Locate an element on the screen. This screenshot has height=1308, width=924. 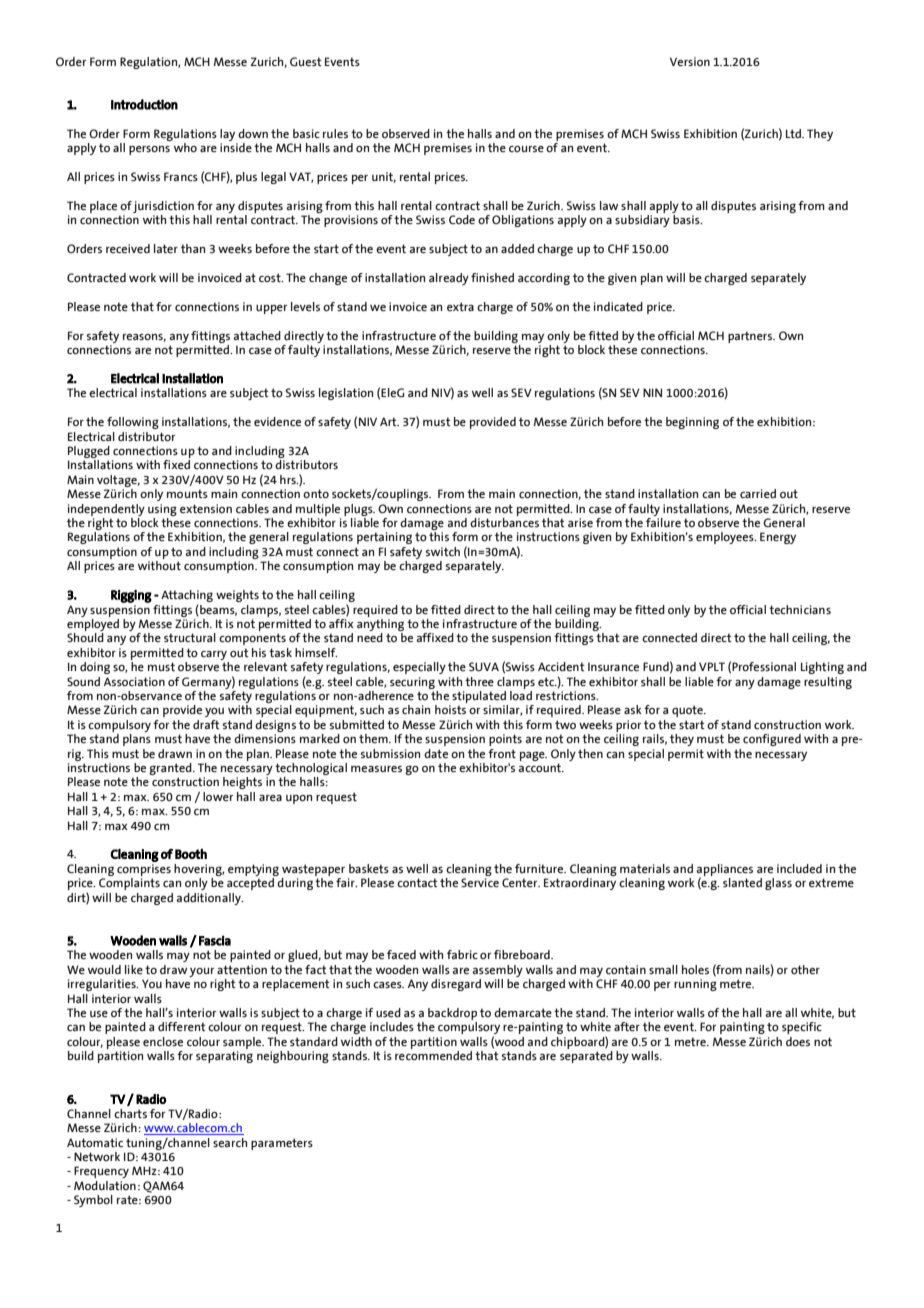
structural is located at coordinates (190, 638).
